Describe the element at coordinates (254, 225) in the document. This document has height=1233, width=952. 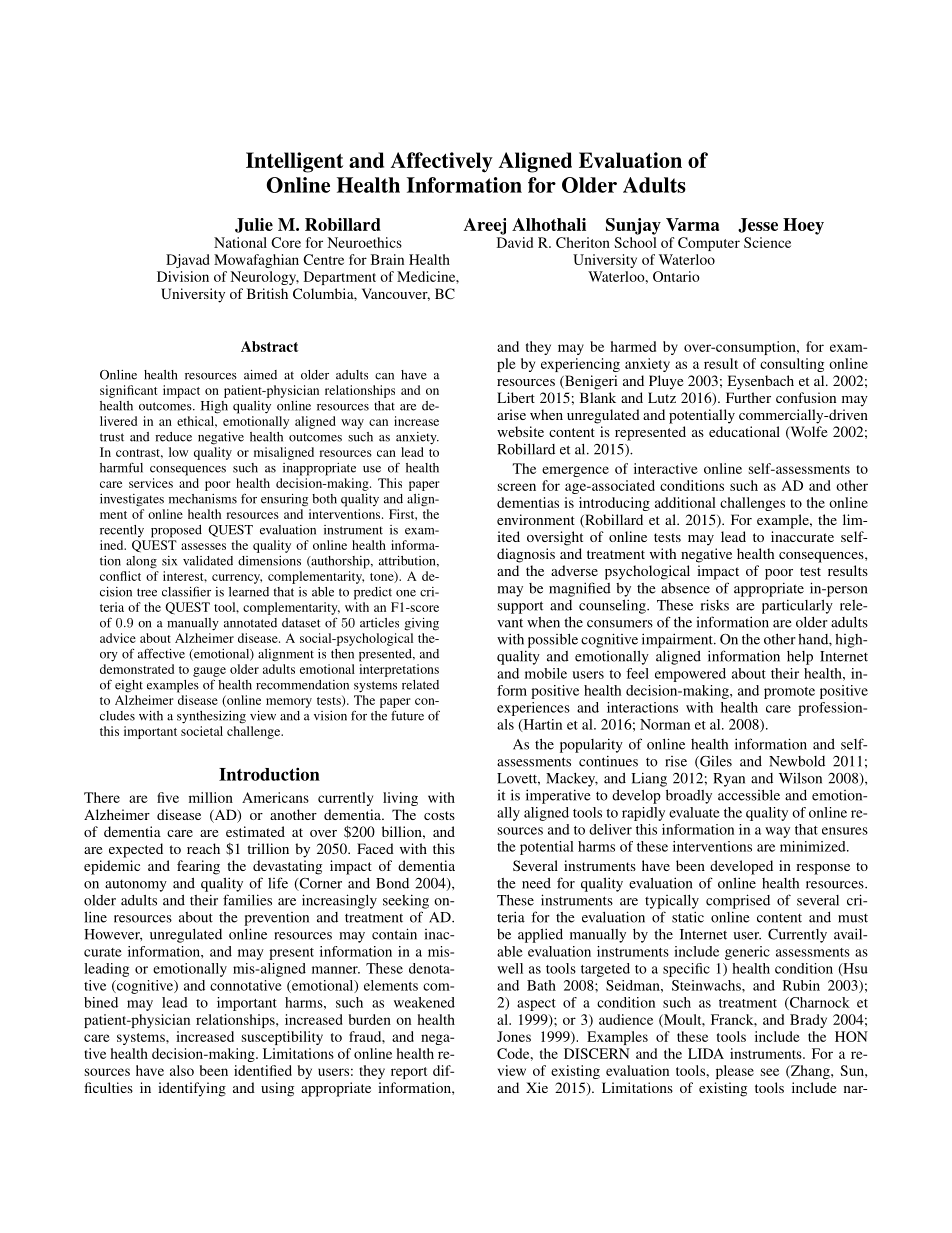
I see `Julie` at that location.
